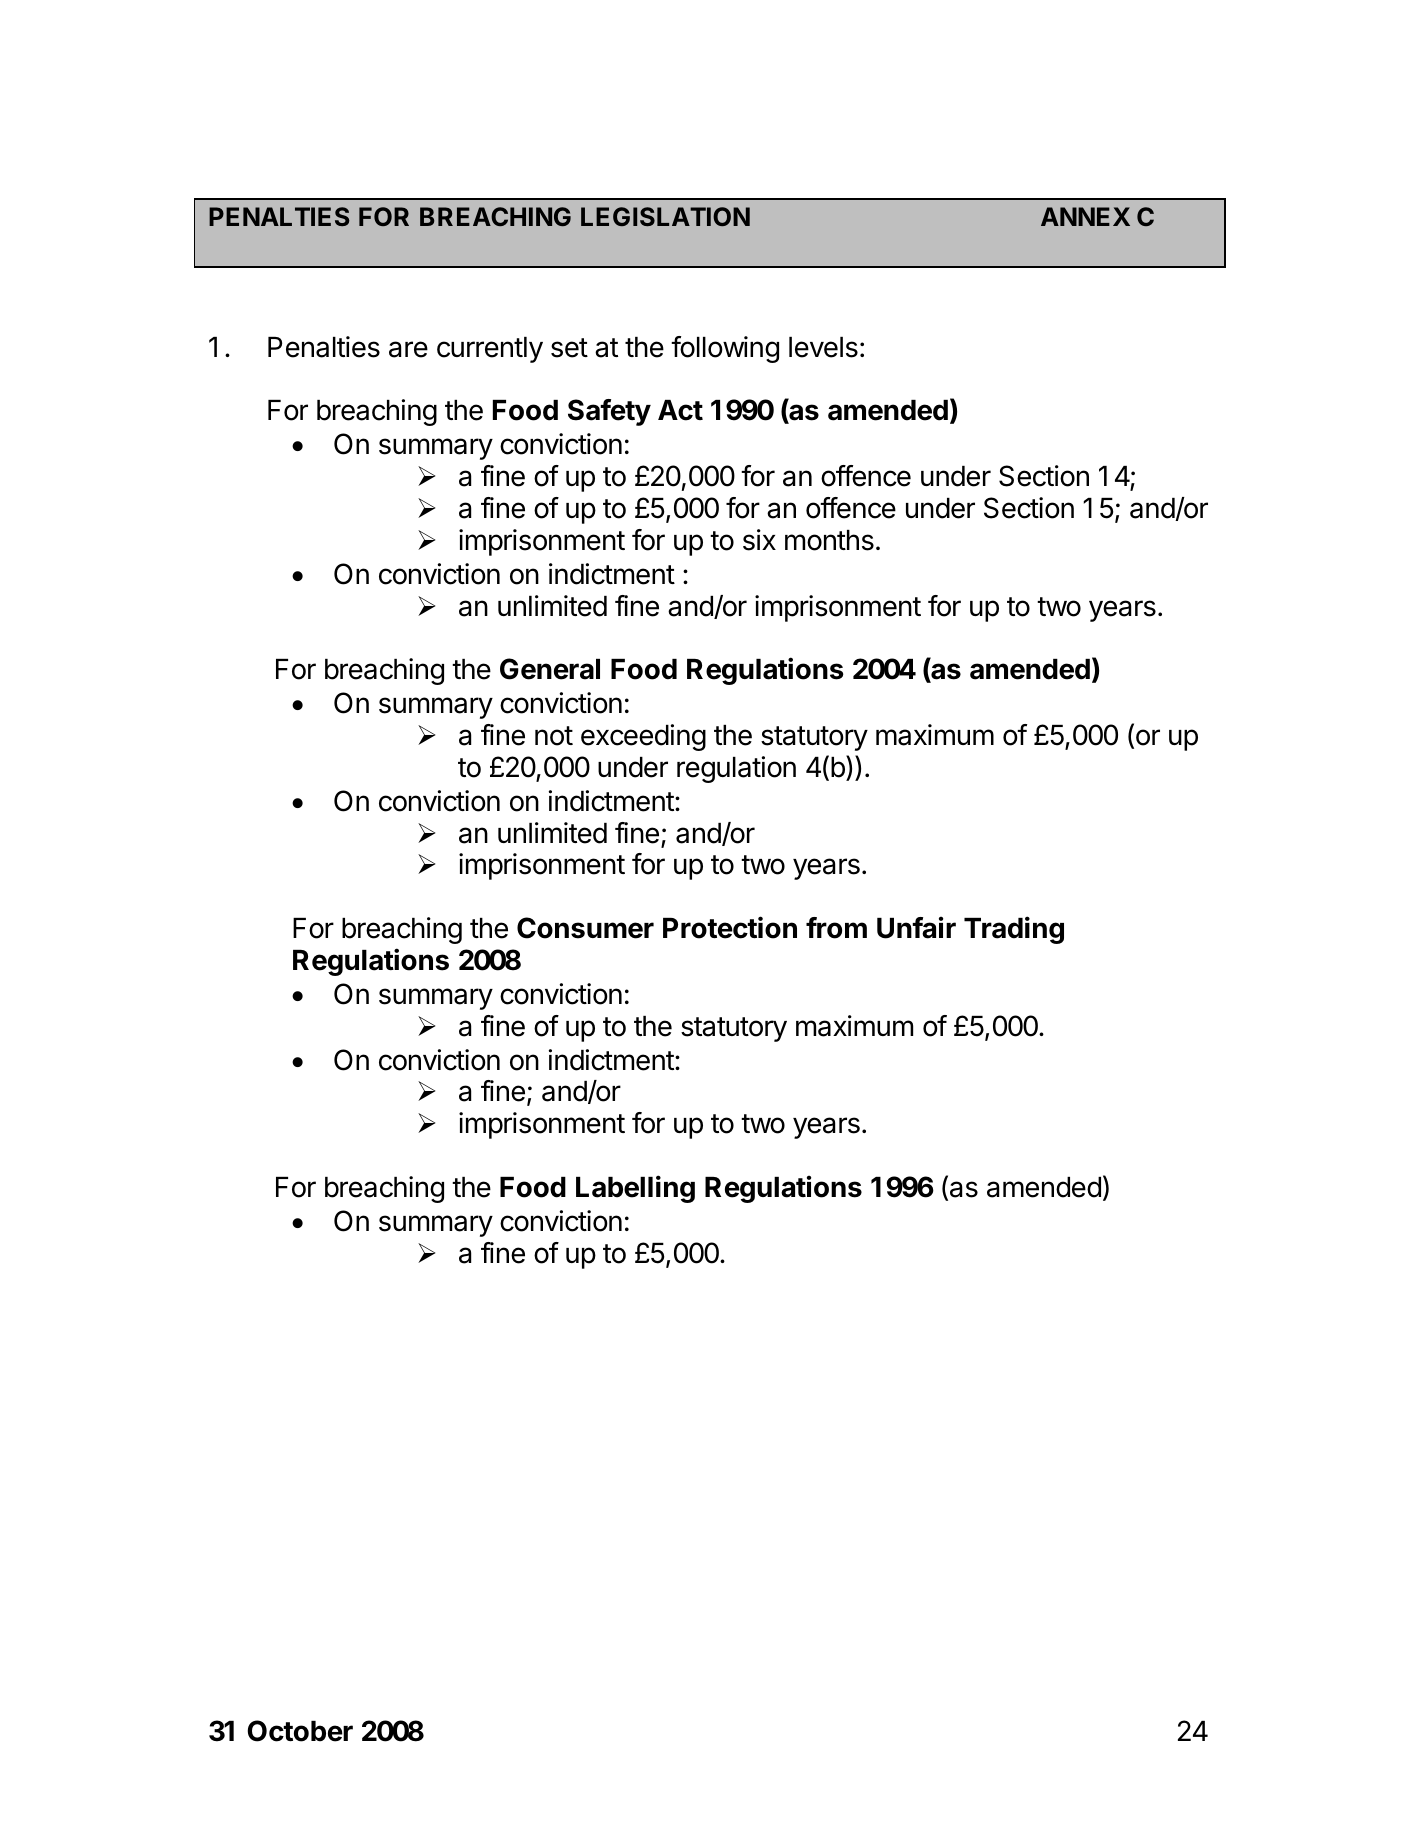 This screenshot has width=1415, height=1831. What do you see at coordinates (585, 928) in the screenshot?
I see `Consumer` at bounding box center [585, 928].
